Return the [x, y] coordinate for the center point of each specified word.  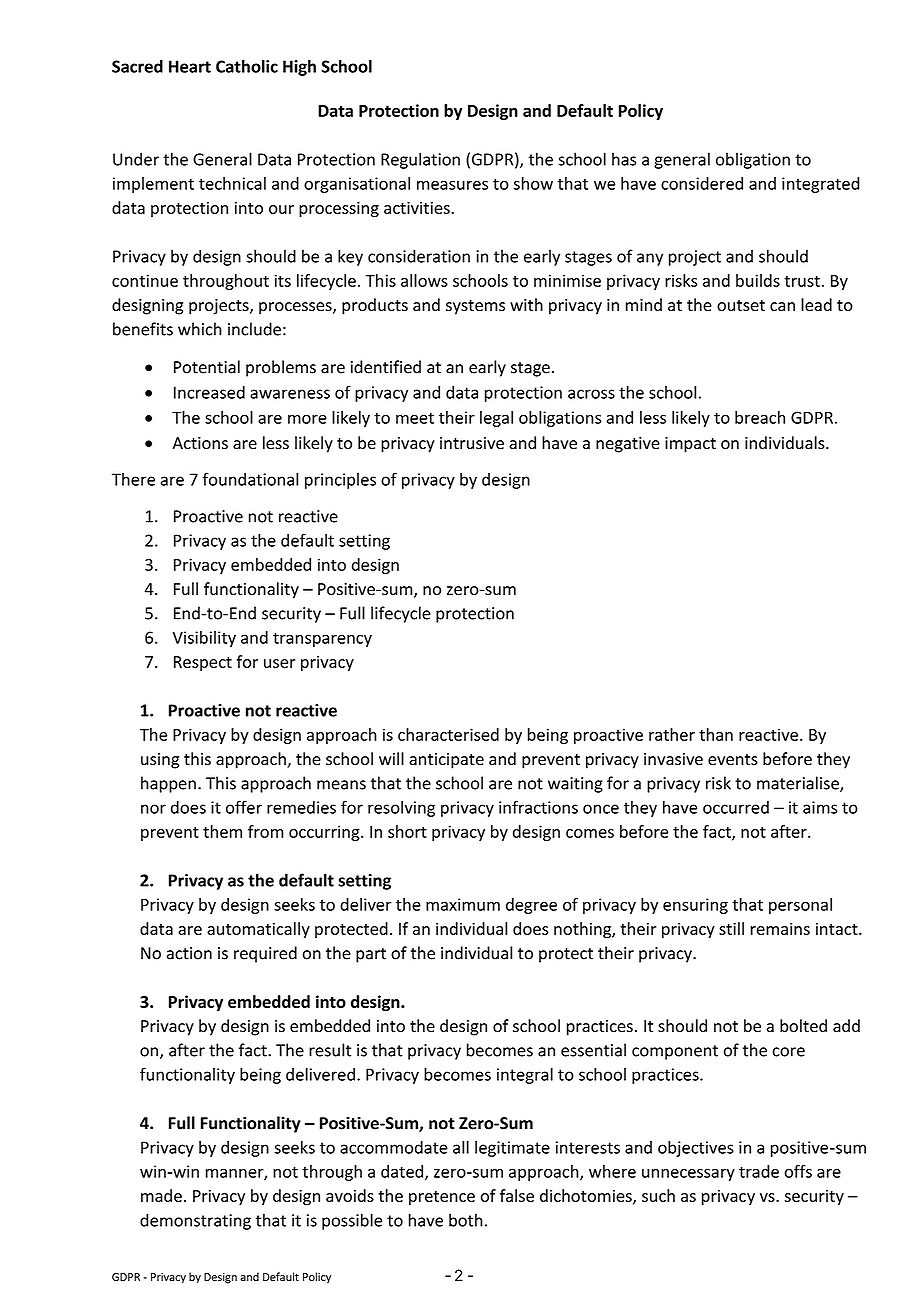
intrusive [472, 443]
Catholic [247, 66]
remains [780, 929]
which [200, 329]
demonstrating [195, 1221]
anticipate [446, 761]
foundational [250, 479]
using [160, 761]
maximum [463, 904]
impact [690, 445]
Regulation [420, 160]
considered [702, 183]
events [733, 760]
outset [741, 306]
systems [475, 307]
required [265, 954]
